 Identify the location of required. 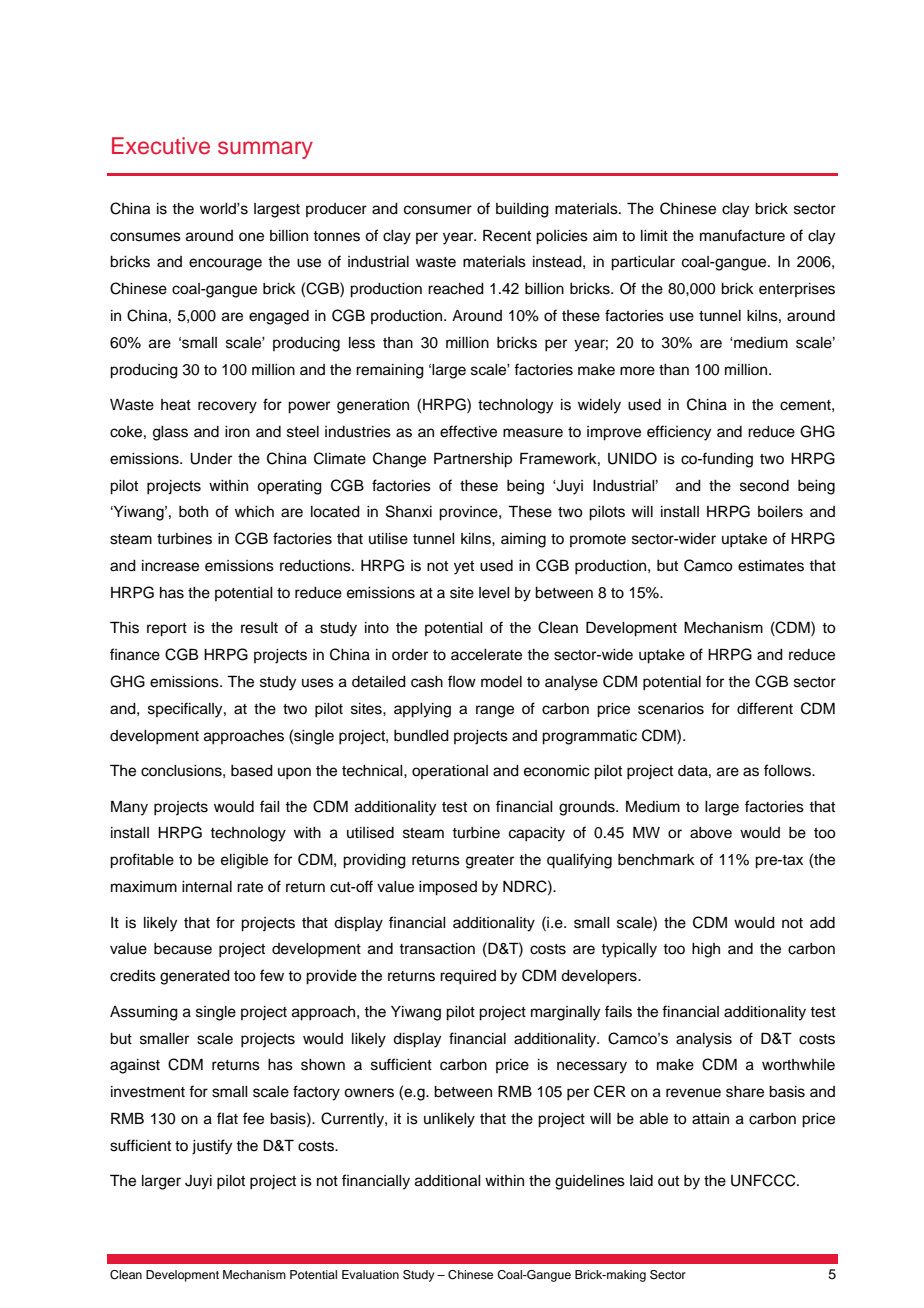
(468, 977).
